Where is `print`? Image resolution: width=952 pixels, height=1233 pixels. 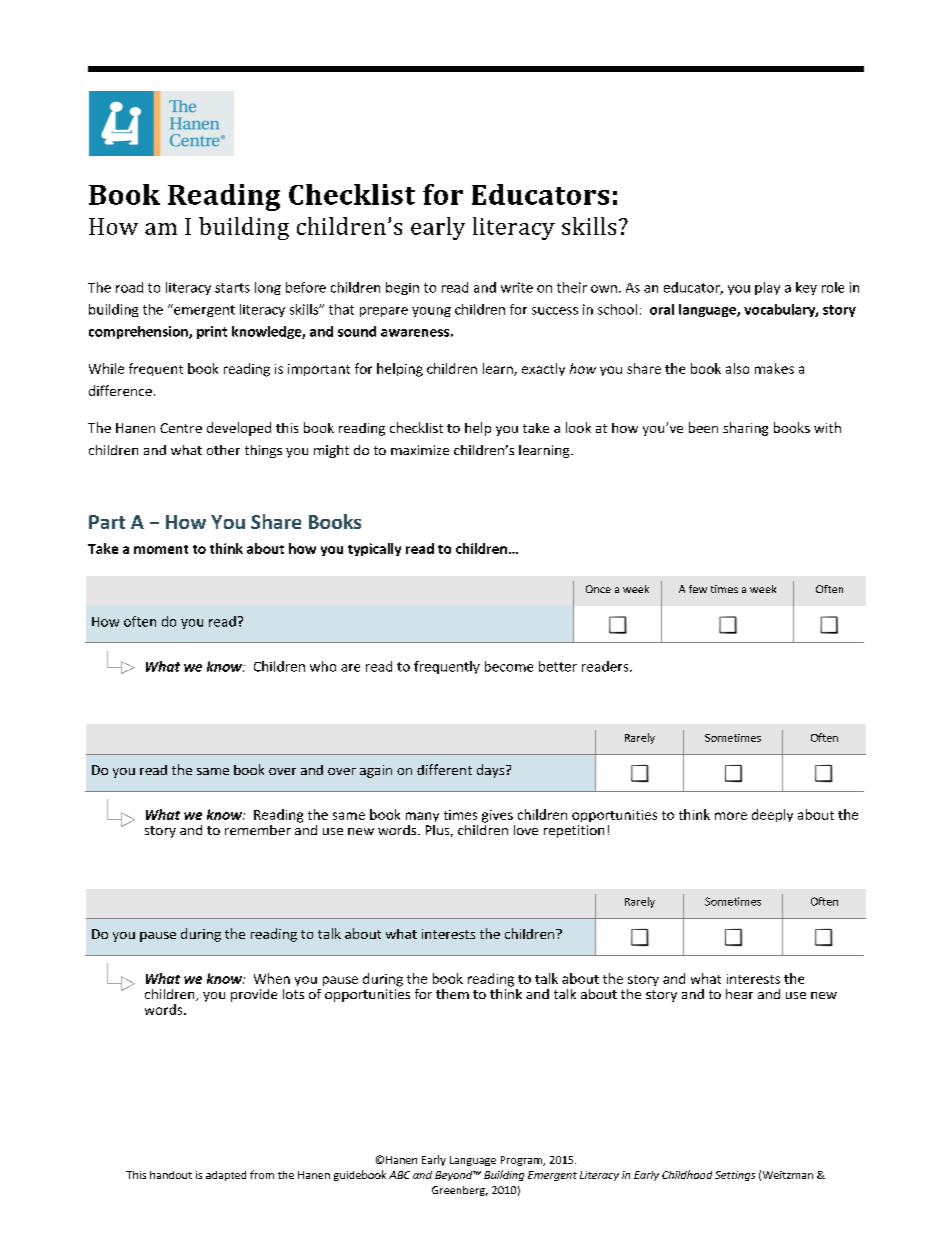 print is located at coordinates (212, 332).
